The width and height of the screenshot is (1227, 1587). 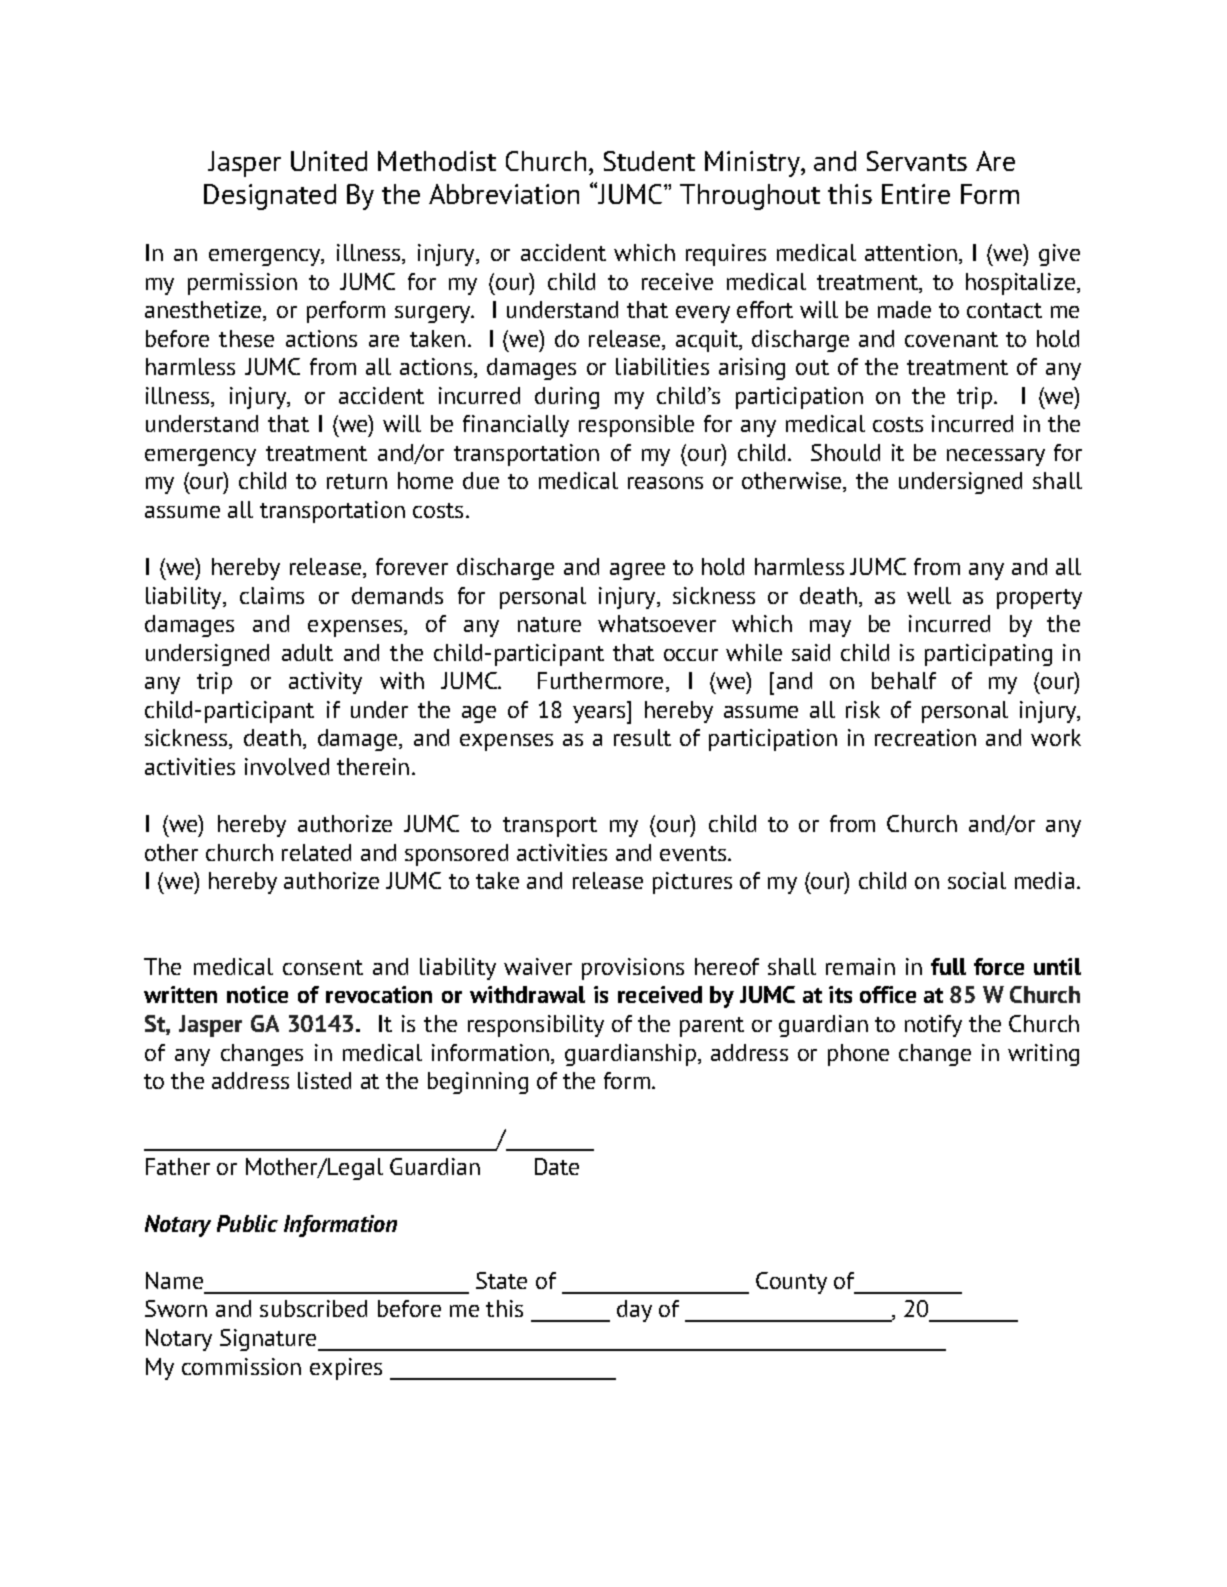 What do you see at coordinates (948, 966) in the screenshot?
I see `full` at bounding box center [948, 966].
